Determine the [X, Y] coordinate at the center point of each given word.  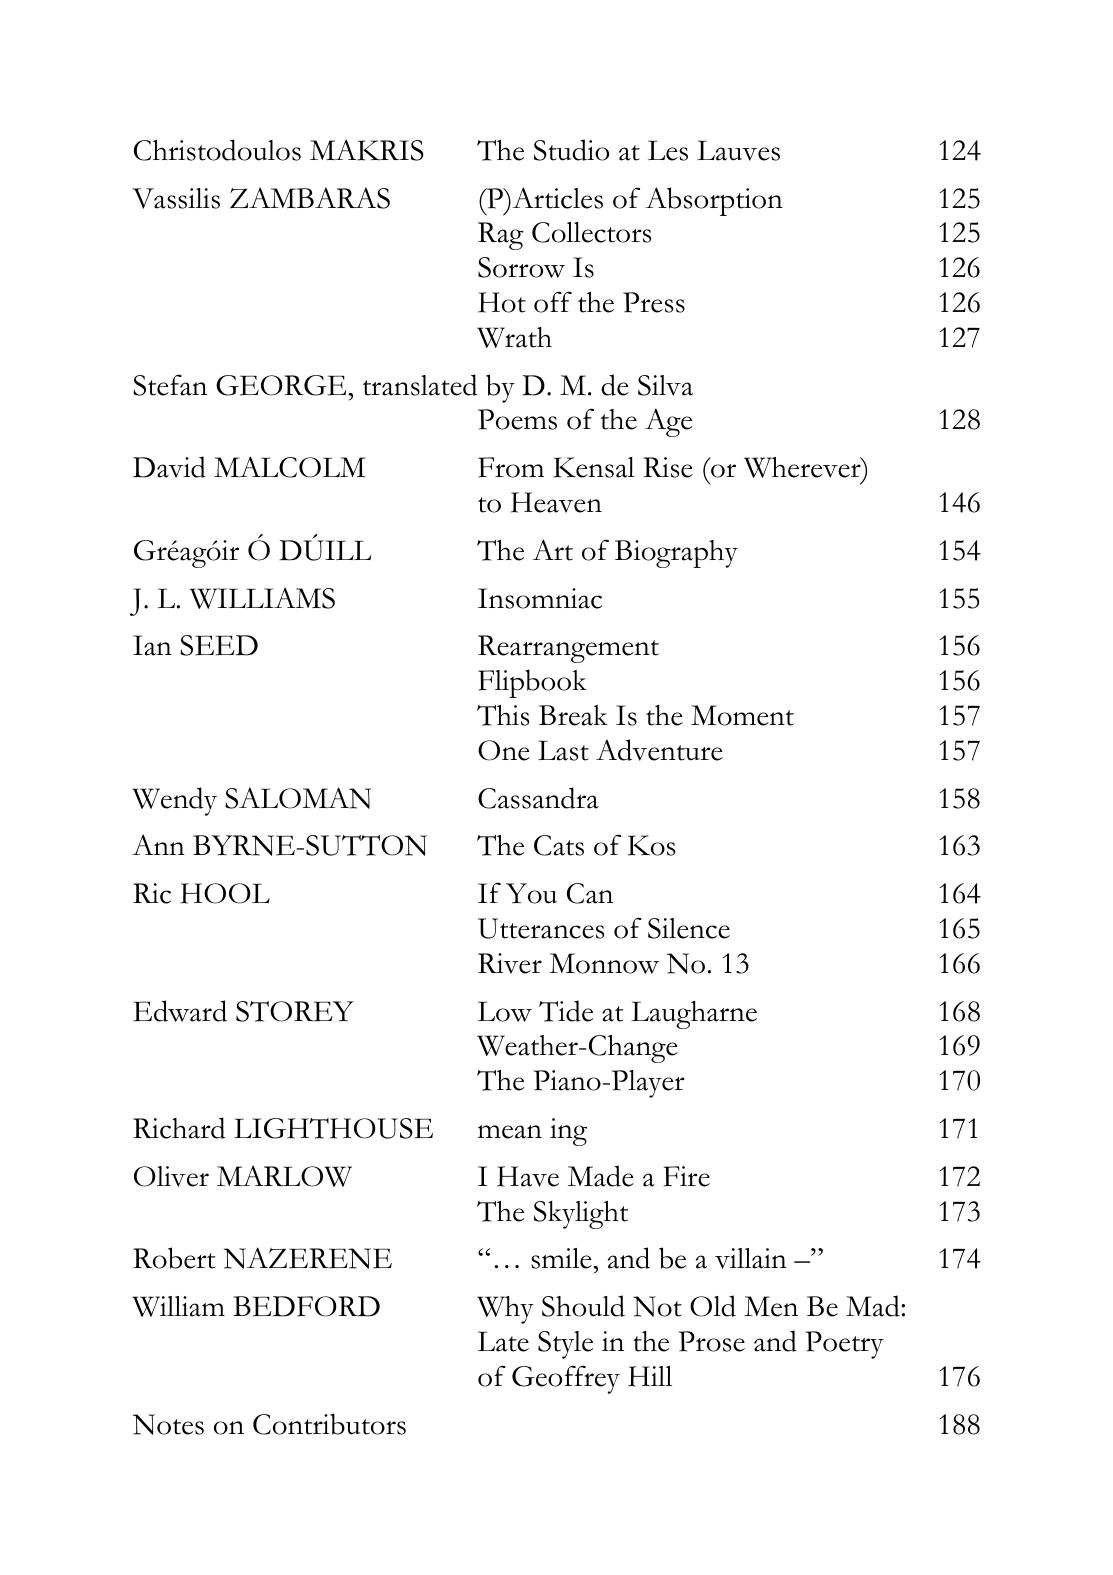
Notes [168, 1424]
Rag [501, 236]
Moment [742, 715]
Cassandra [538, 798]
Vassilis [176, 198]
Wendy [174, 801]
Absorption [714, 201]
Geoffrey [566, 1379]
